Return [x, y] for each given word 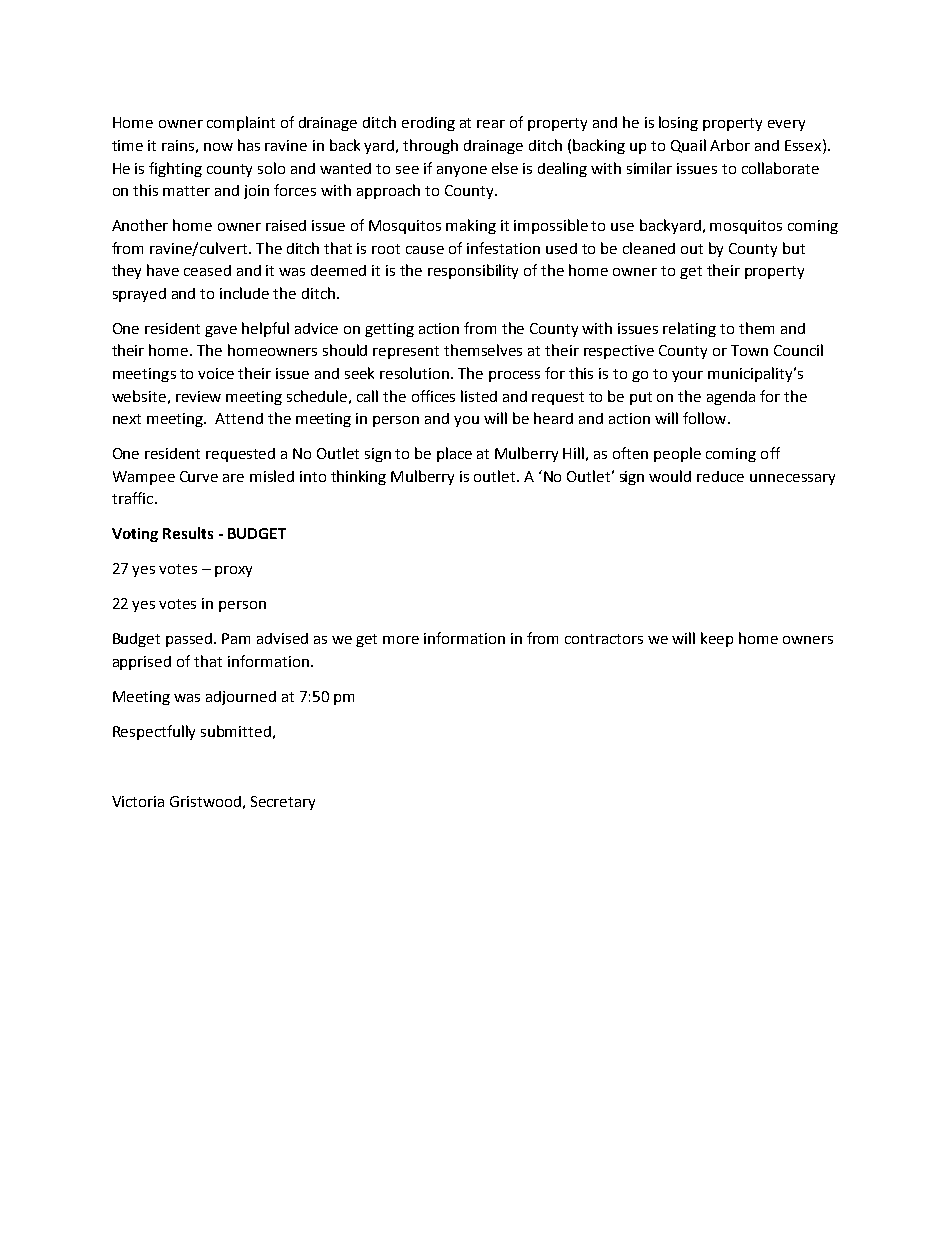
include [244, 293]
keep [717, 639]
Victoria [138, 801]
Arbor [730, 145]
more [401, 640]
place [454, 454]
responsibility [473, 271]
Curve [199, 476]
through [430, 146]
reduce [720, 476]
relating [689, 329]
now [218, 147]
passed [190, 640]
